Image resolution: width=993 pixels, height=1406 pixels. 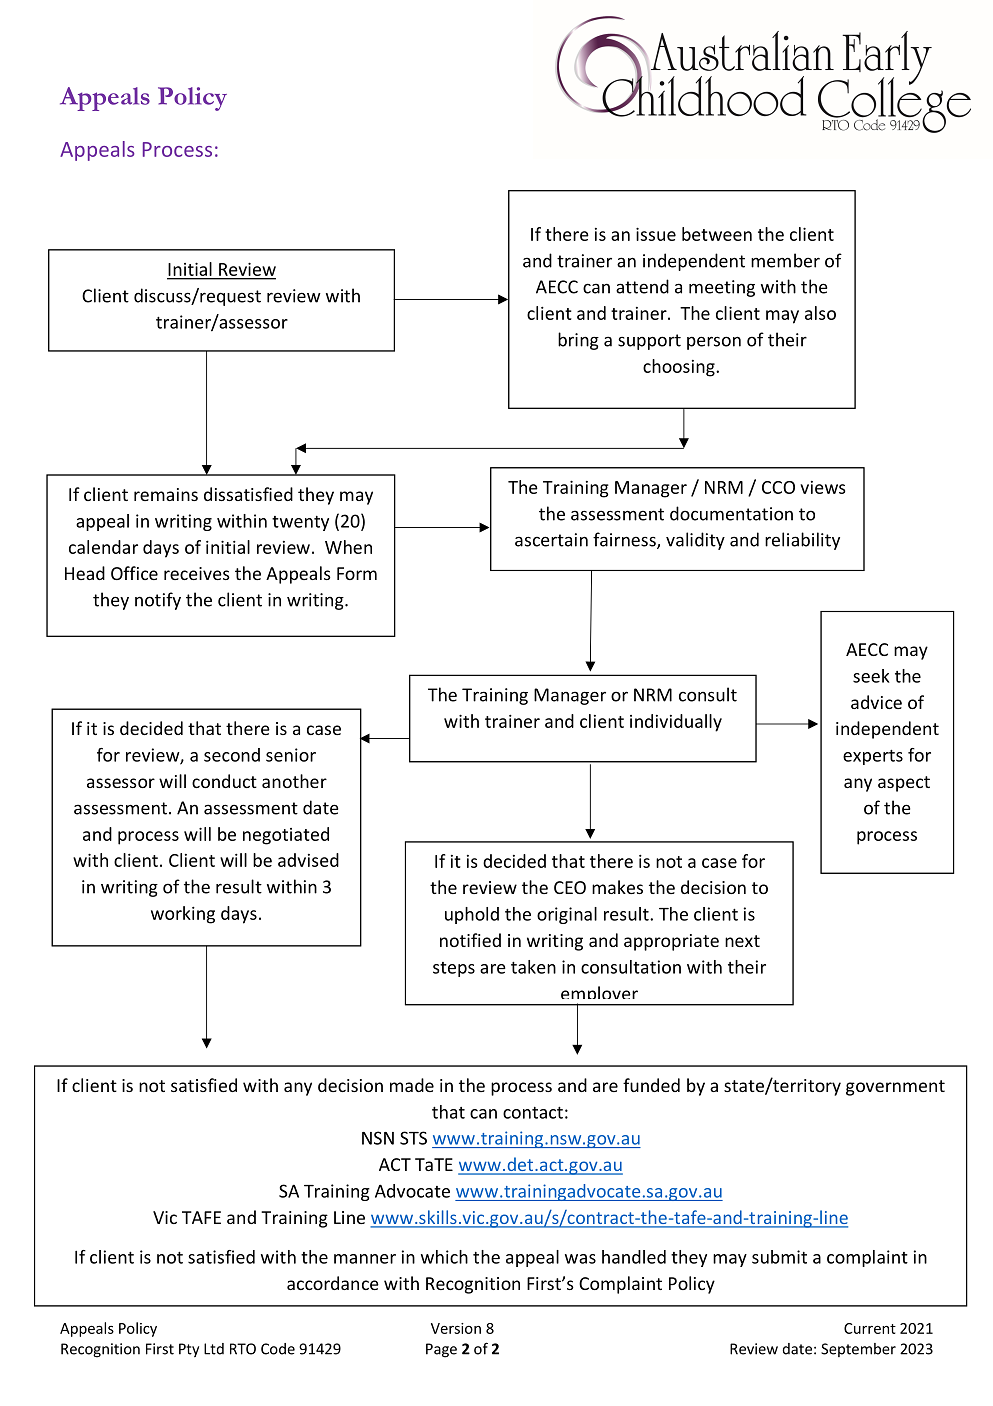 What do you see at coordinates (166, 494) in the screenshot?
I see `remains` at bounding box center [166, 494].
